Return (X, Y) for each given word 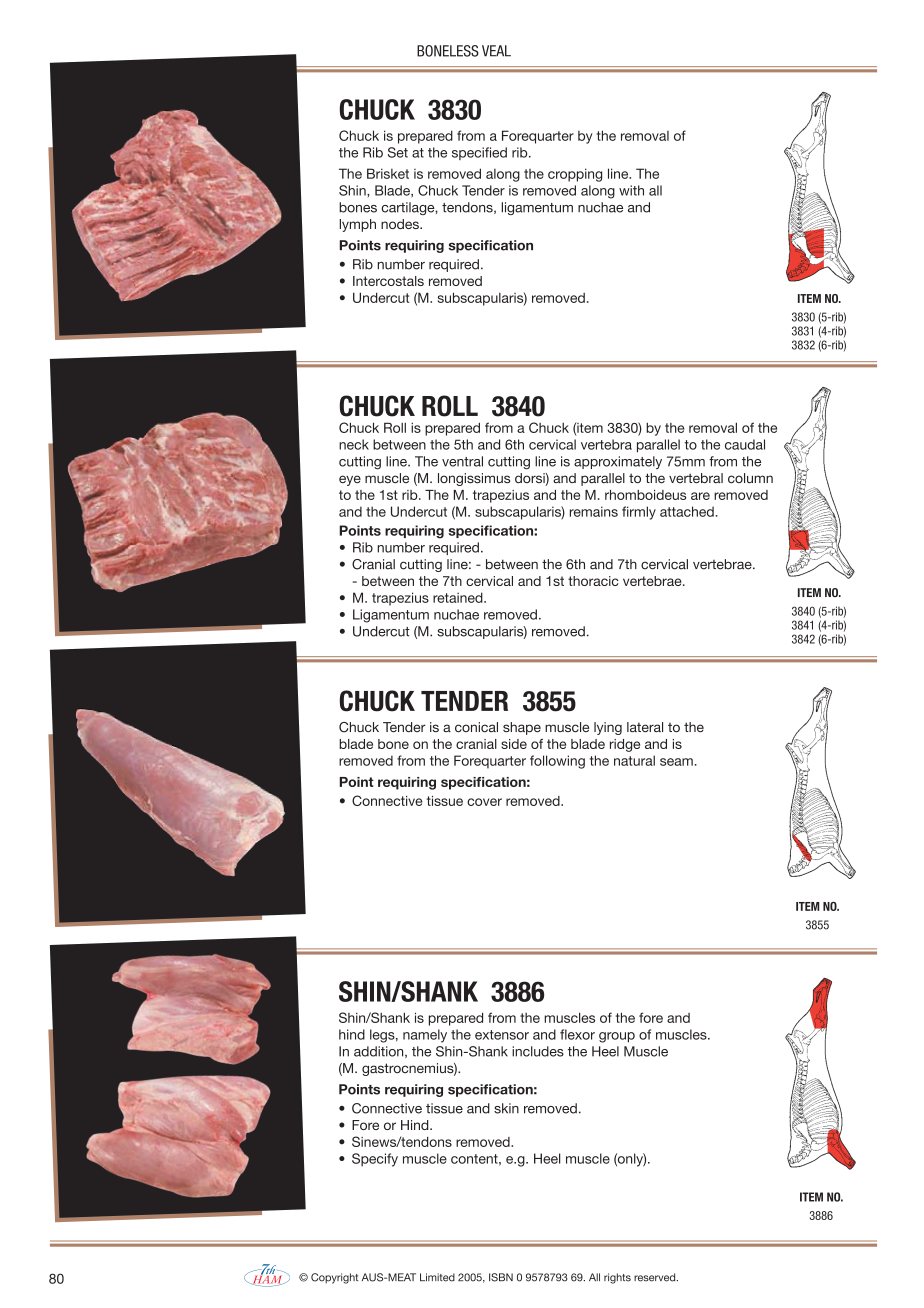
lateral (645, 727)
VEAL (496, 51)
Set (398, 152)
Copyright (334, 1278)
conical (476, 727)
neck (354, 444)
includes (538, 1051)
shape (522, 728)
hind (352, 1034)
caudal (745, 444)
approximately (618, 462)
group (617, 1037)
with (631, 190)
